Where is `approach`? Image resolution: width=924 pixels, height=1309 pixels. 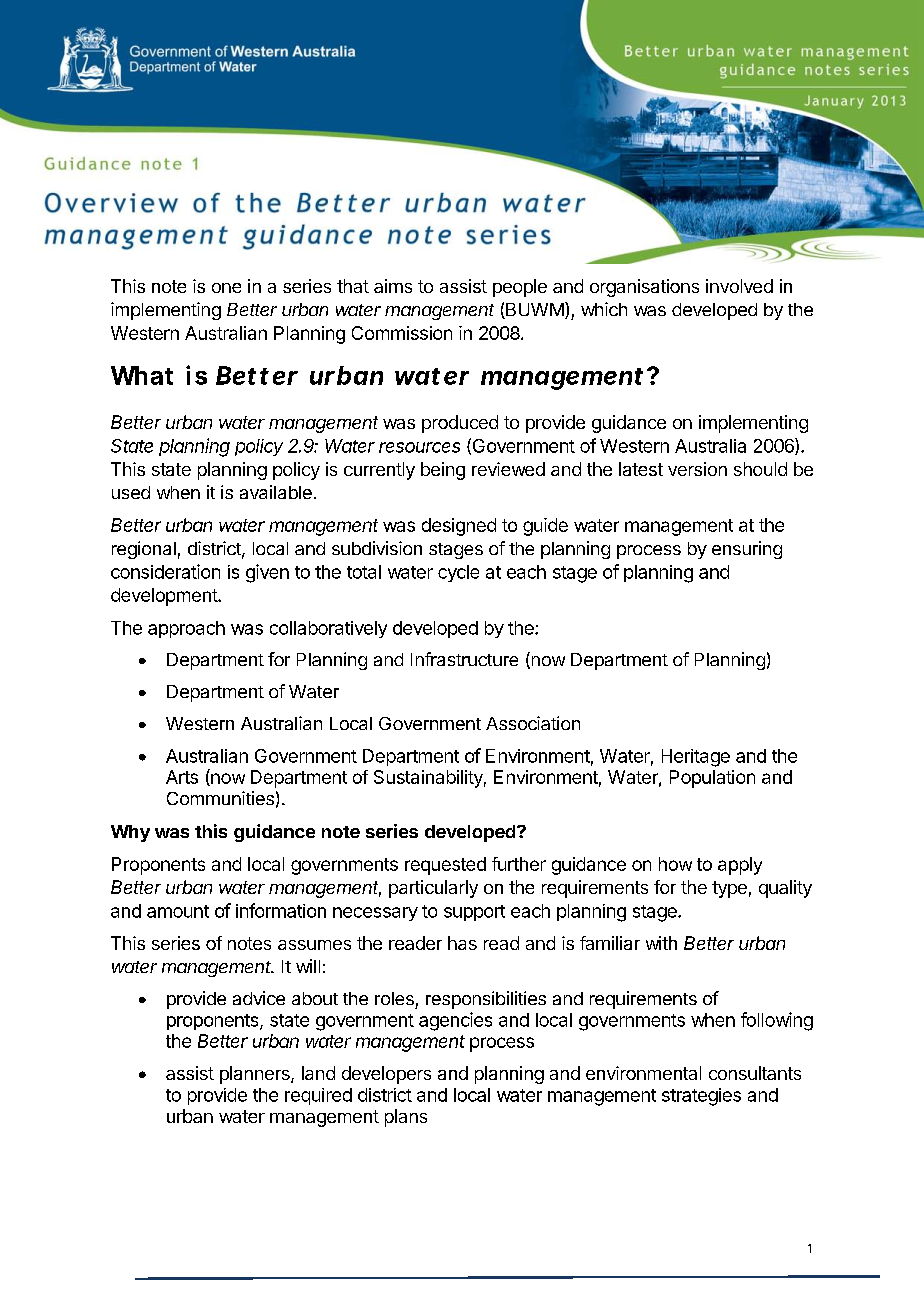 approach is located at coordinates (186, 629).
